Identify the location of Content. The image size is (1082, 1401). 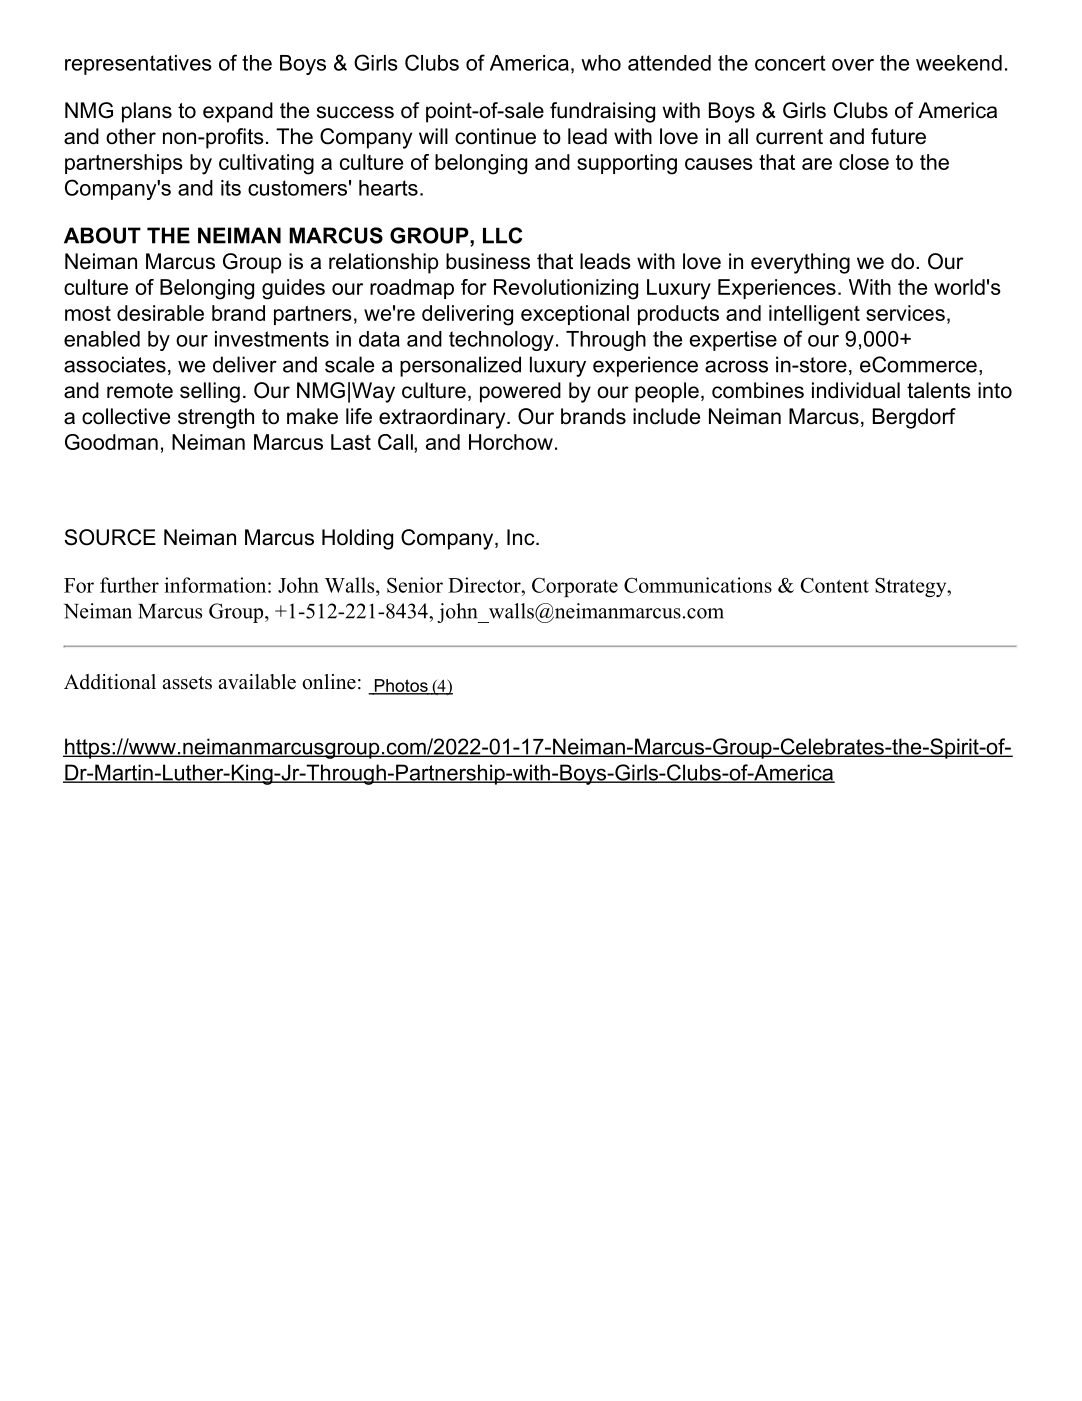
(835, 585).
